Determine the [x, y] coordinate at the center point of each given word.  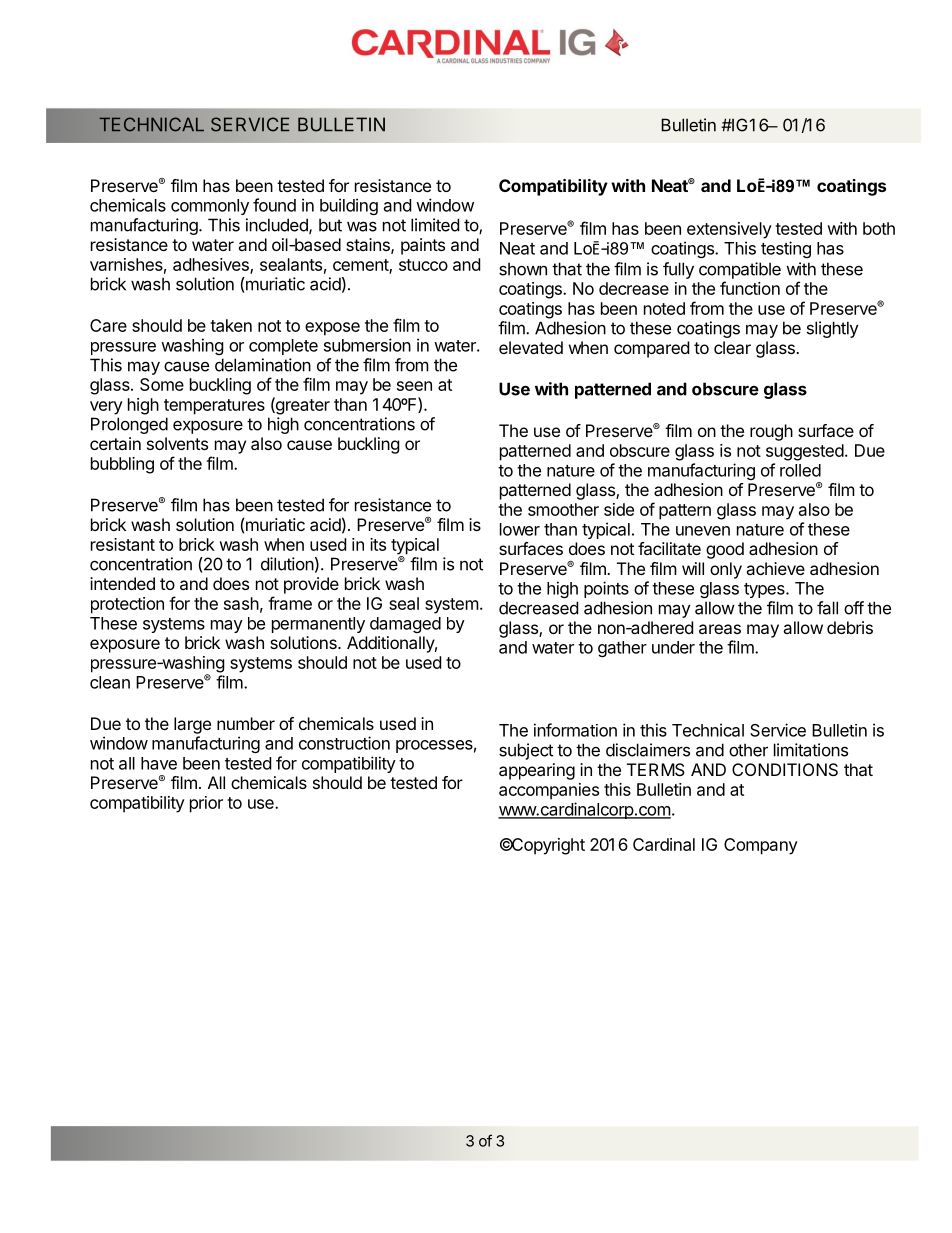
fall [827, 608]
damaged [405, 625]
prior [206, 804]
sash [241, 603]
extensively [729, 230]
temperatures [214, 407]
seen [414, 386]
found [274, 205]
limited [435, 225]
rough [771, 432]
